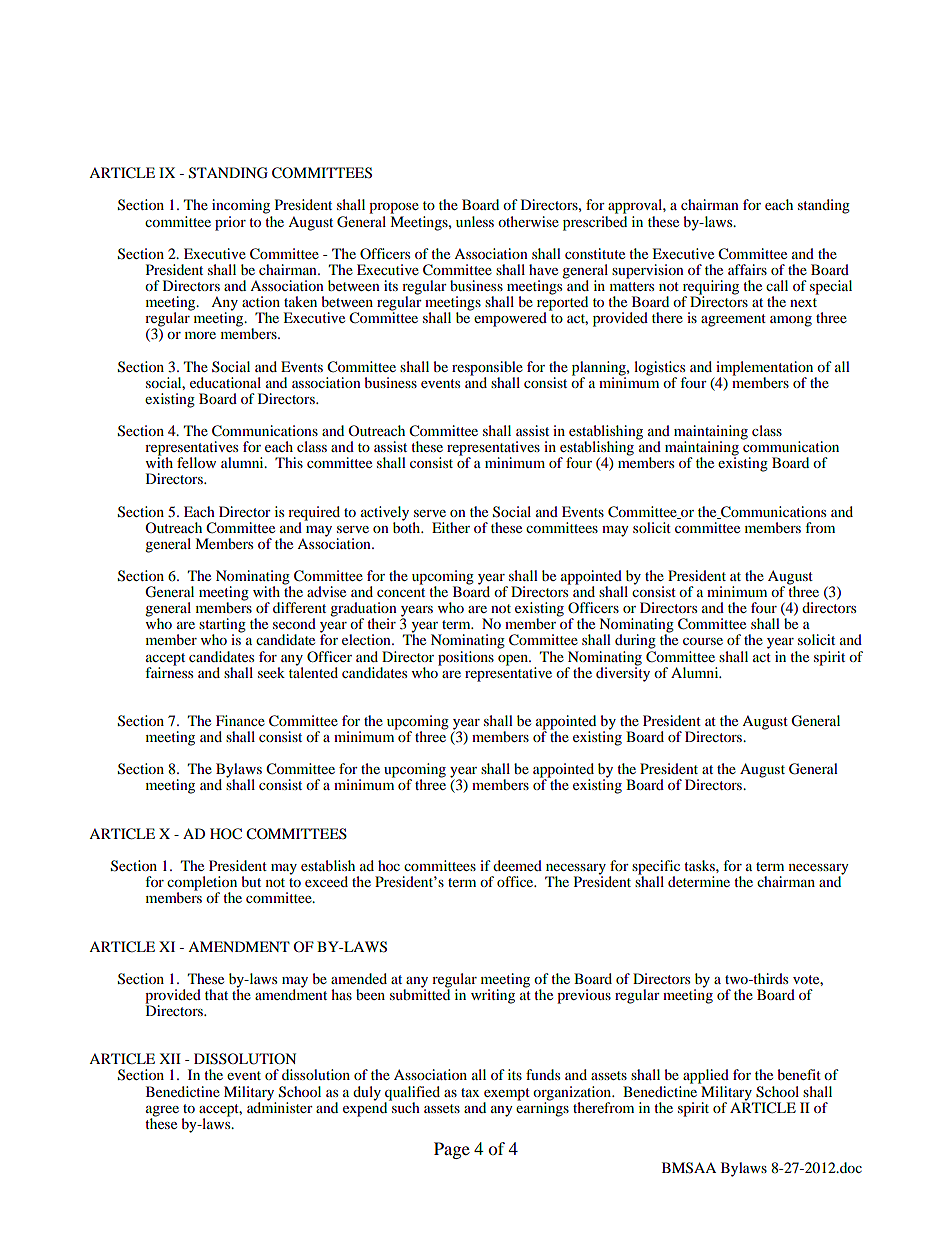  Describe the element at coordinates (475, 221) in the page. I see `unless` at that location.
